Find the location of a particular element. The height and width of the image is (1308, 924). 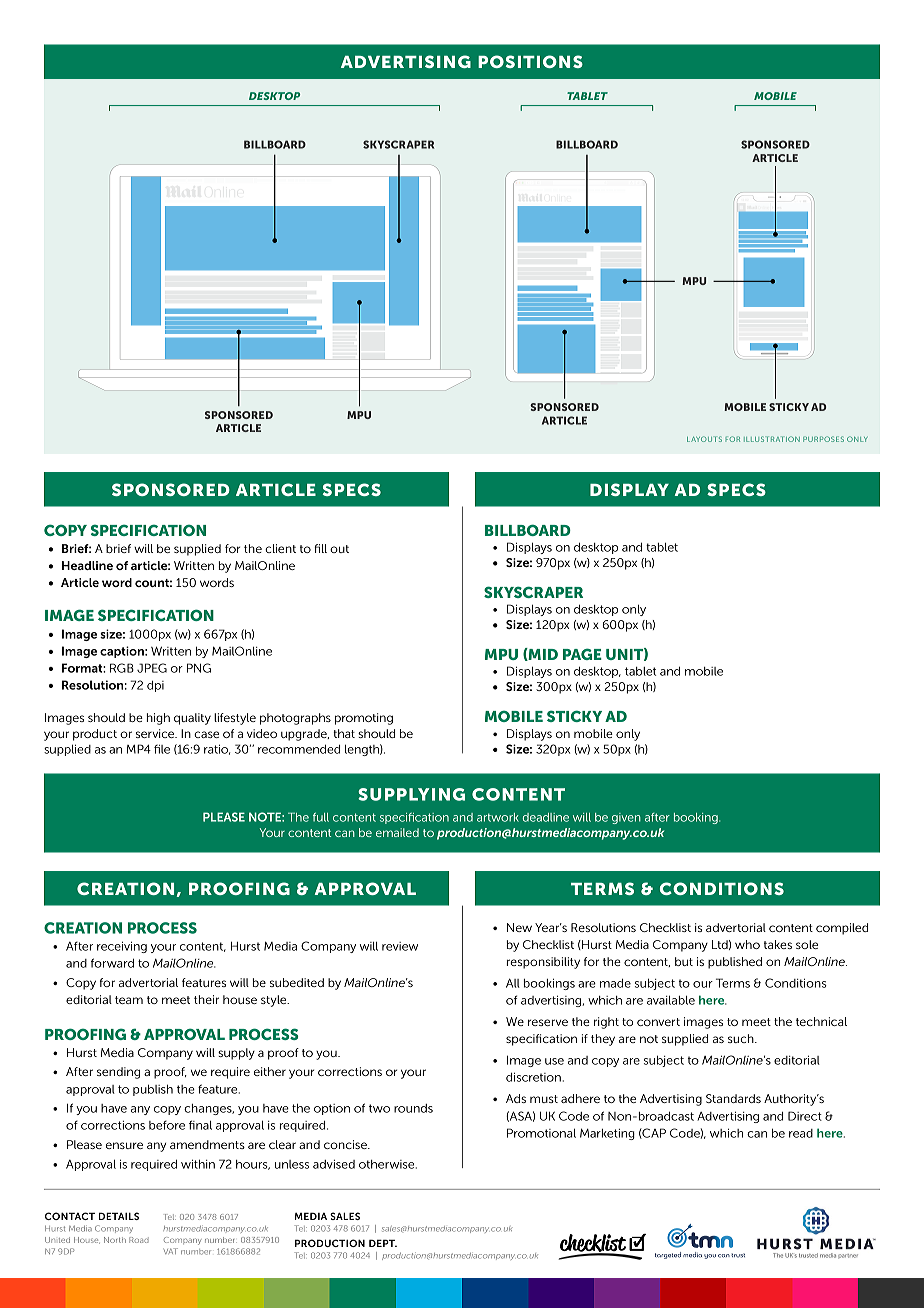

LAYOUTS is located at coordinates (704, 439).
